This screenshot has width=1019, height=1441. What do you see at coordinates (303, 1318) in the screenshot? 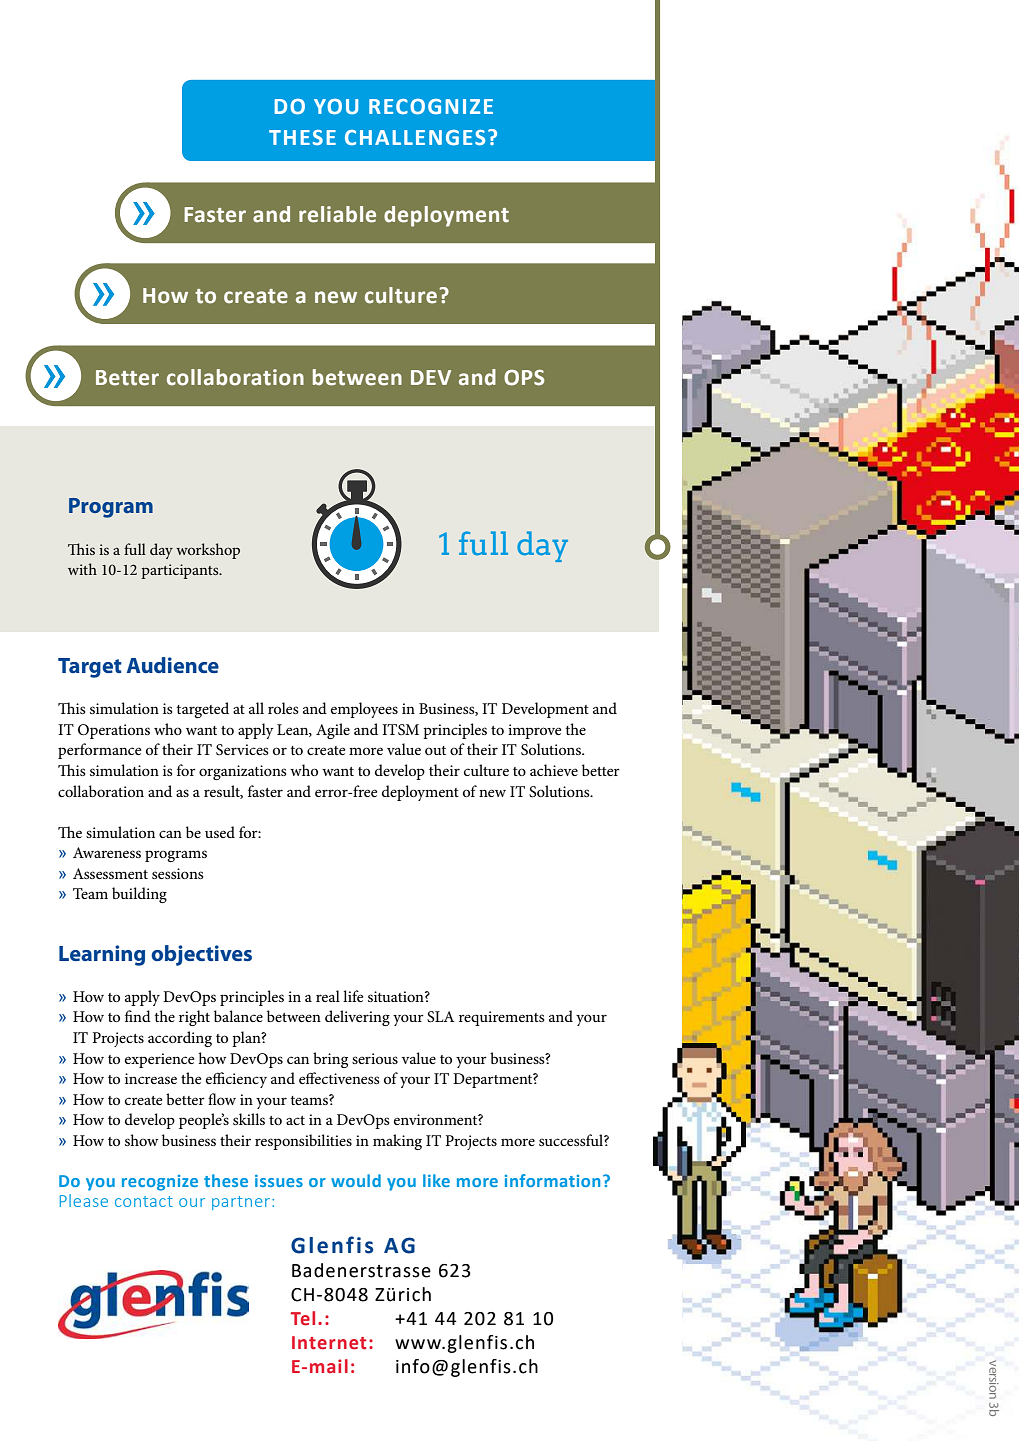
I see `Tel` at bounding box center [303, 1318].
